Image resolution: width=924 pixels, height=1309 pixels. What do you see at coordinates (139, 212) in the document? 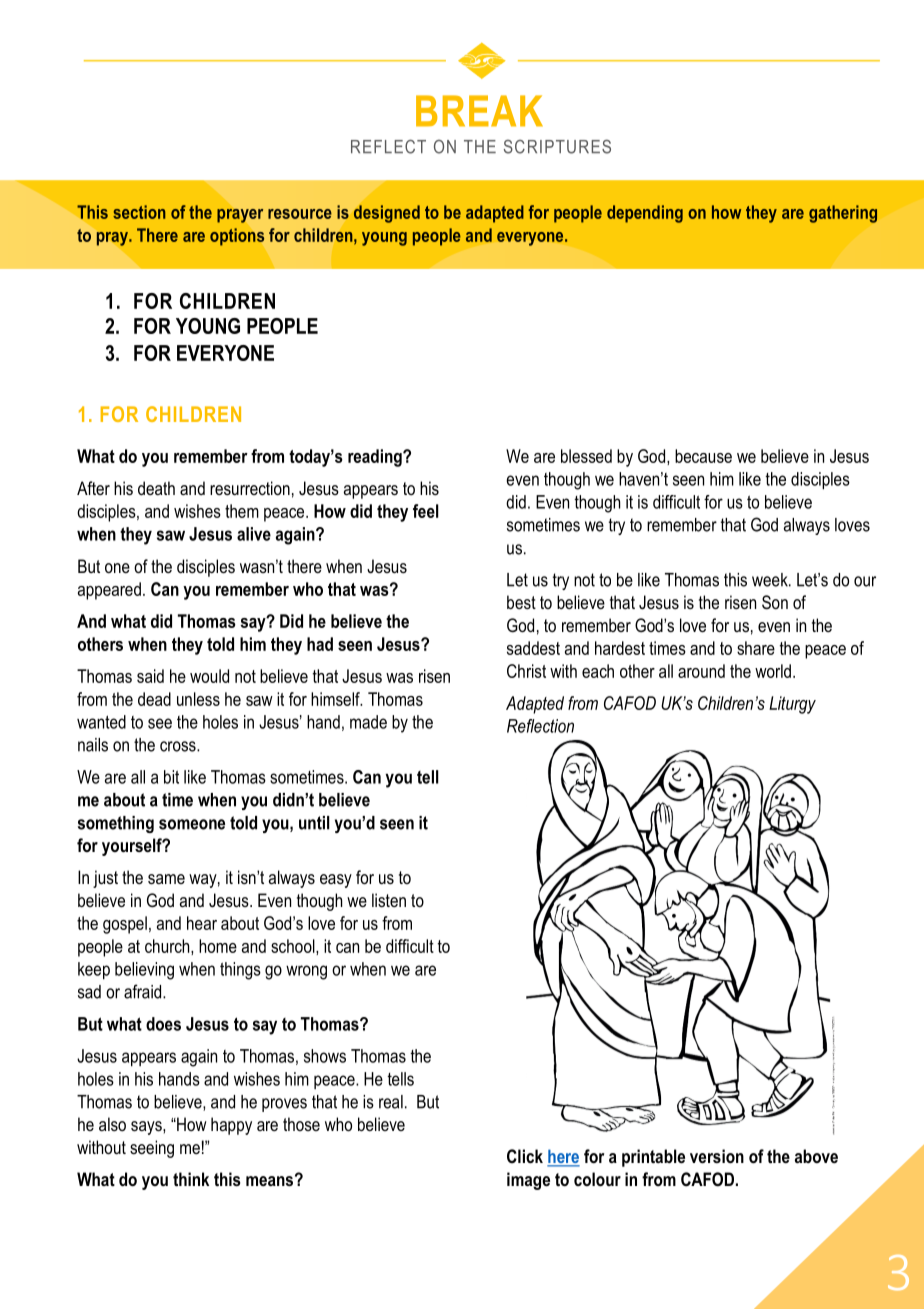
I see `section` at bounding box center [139, 212].
